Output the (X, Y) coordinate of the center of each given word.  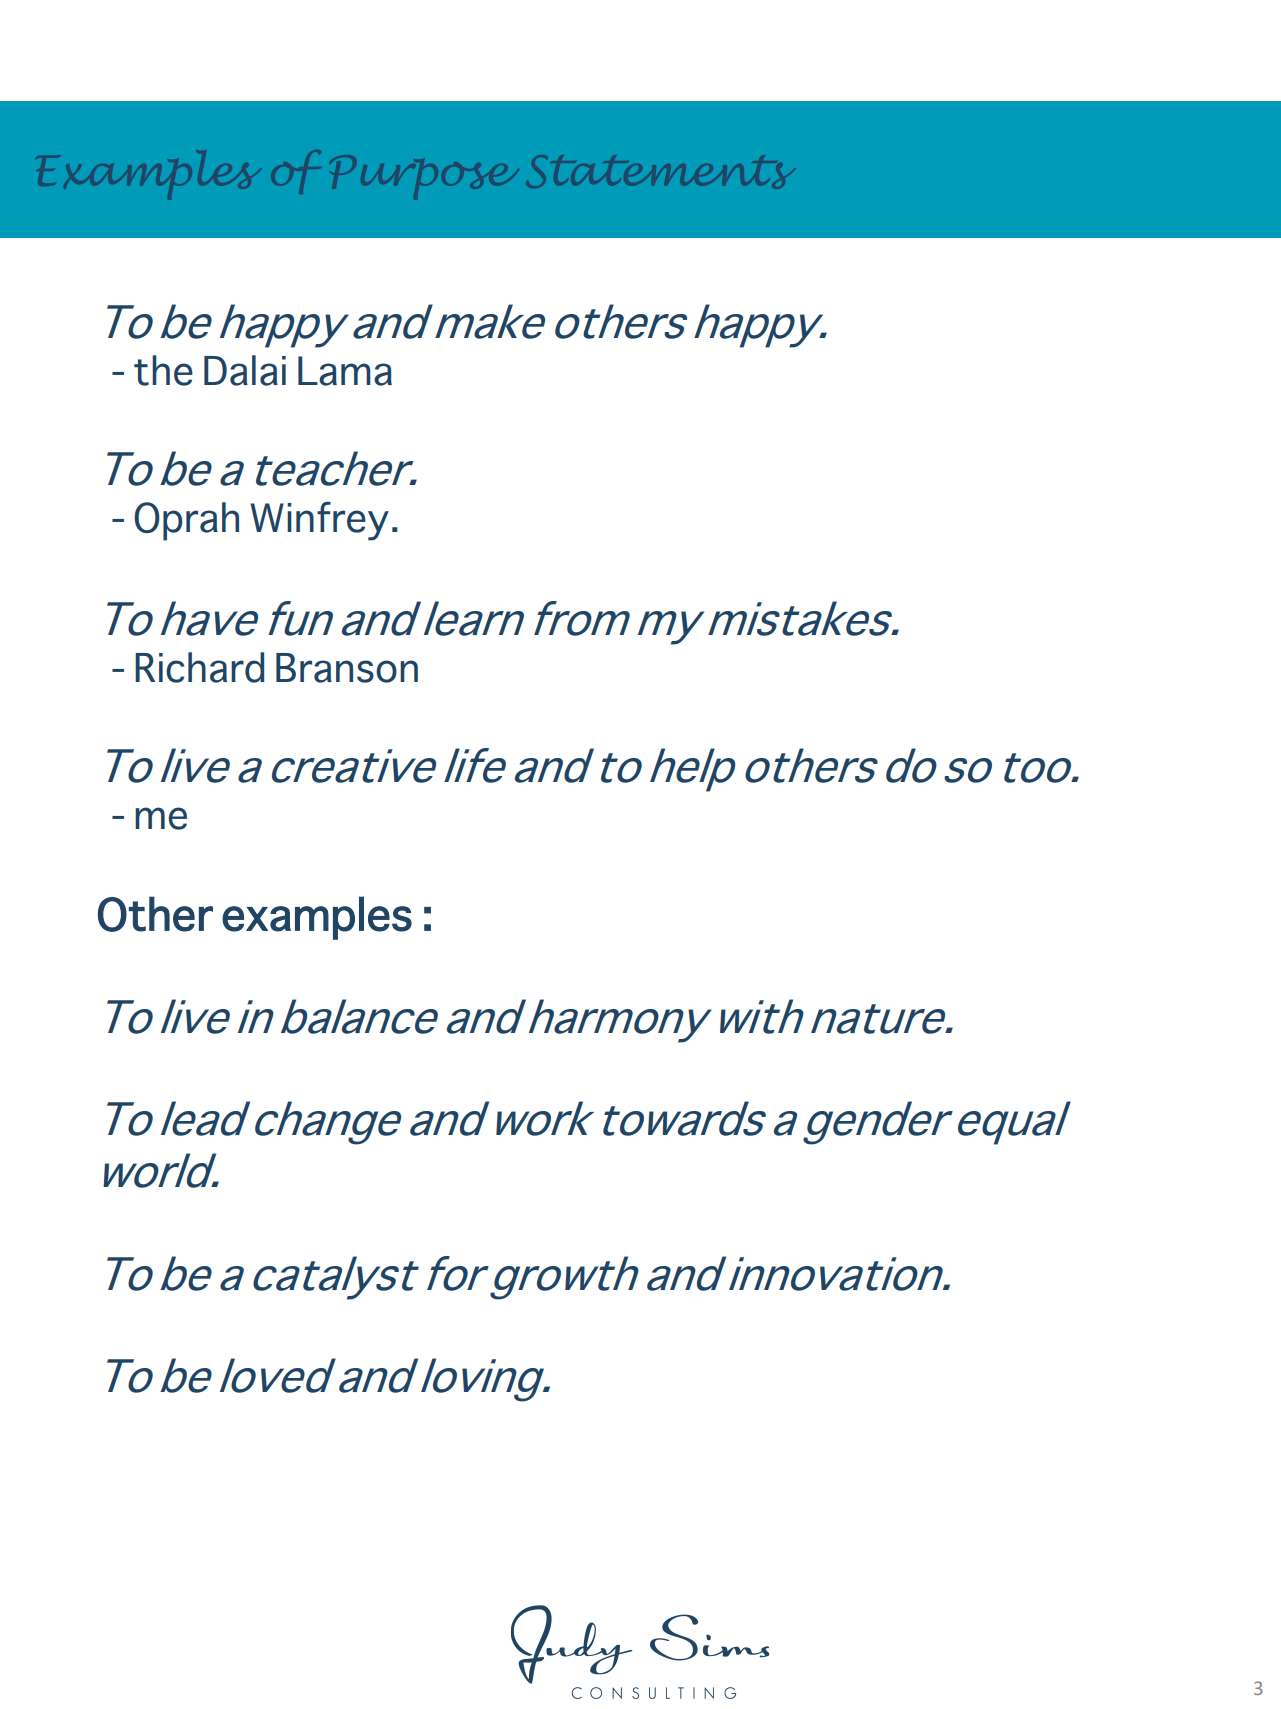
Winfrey (319, 521)
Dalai (245, 370)
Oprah (186, 521)
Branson (347, 668)
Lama (345, 371)
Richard (199, 667)
